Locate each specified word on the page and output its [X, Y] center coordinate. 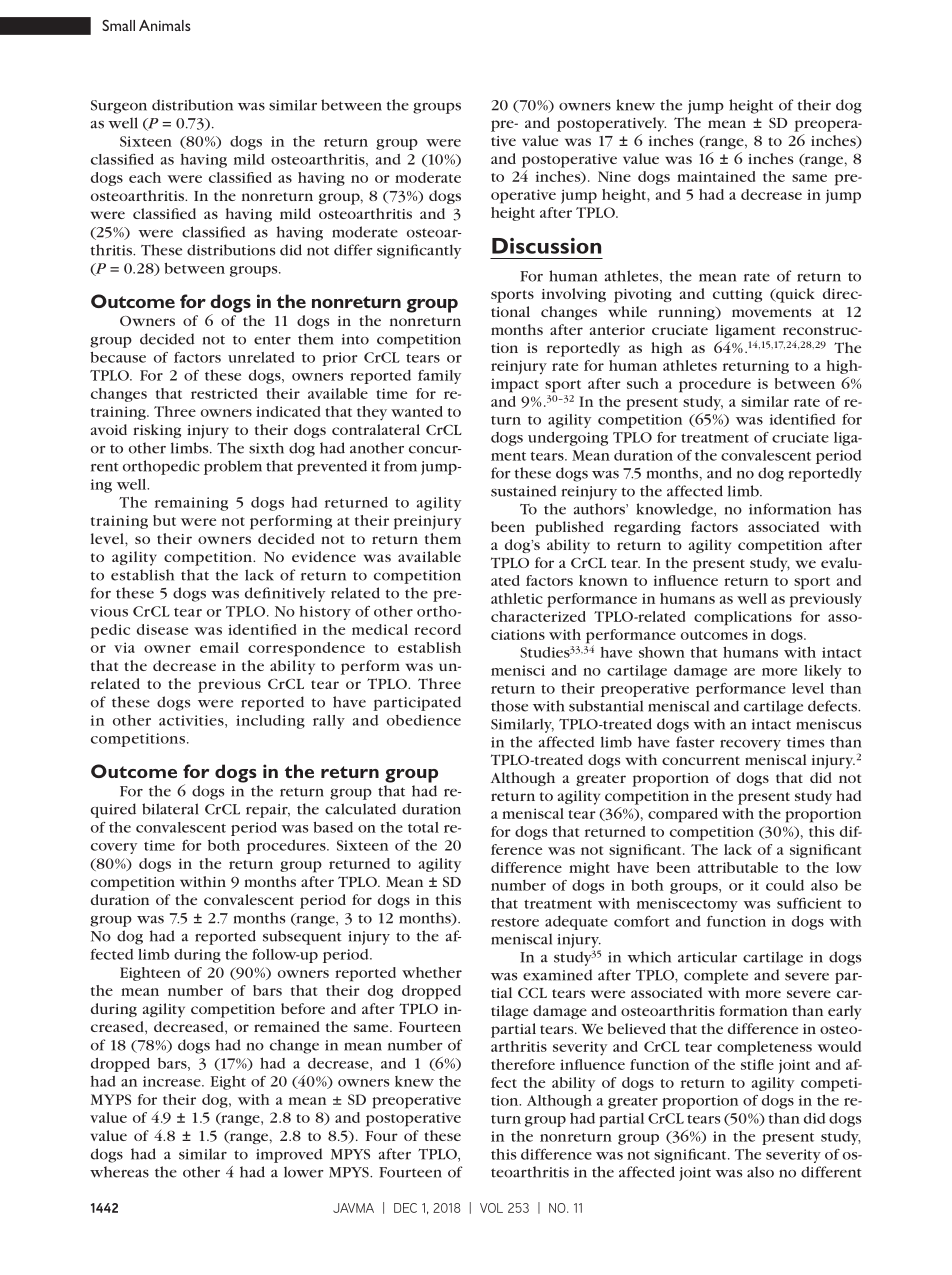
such [643, 383]
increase [173, 1081]
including [270, 722]
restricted [224, 393]
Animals [165, 25]
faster [695, 742]
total [423, 827]
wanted [417, 411]
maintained [716, 176]
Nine [614, 176]
